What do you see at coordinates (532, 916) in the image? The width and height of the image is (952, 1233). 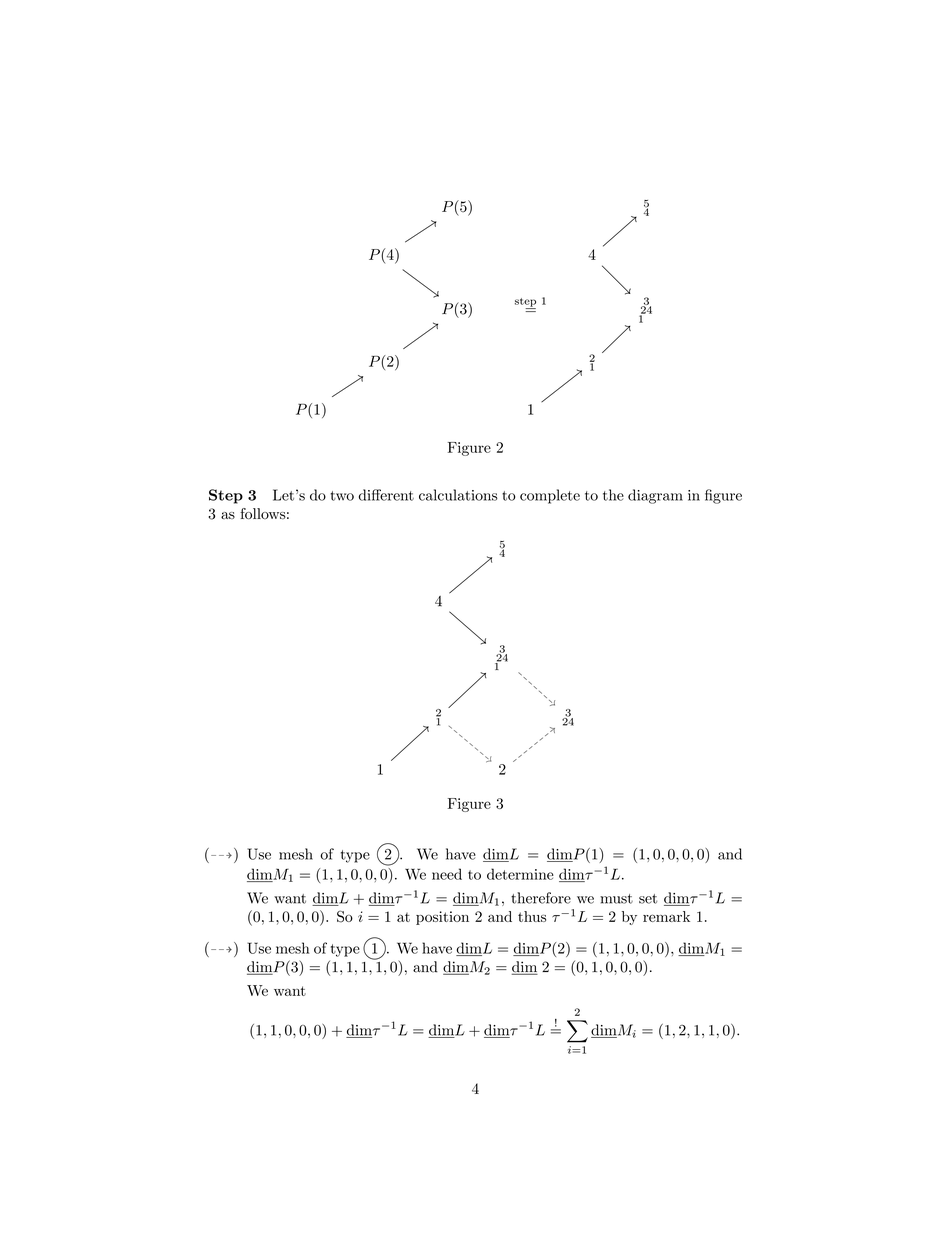 I see `thus` at bounding box center [532, 916].
